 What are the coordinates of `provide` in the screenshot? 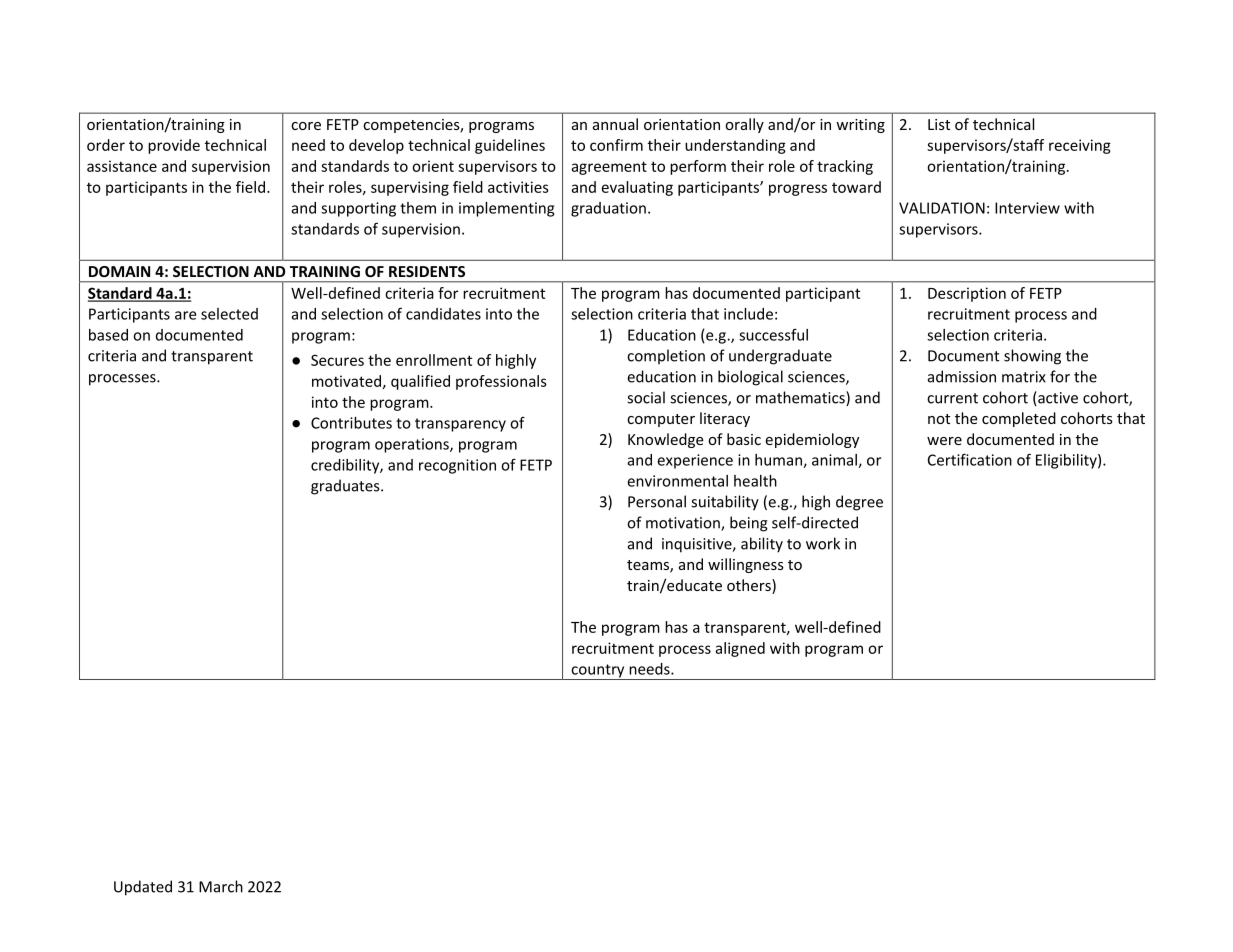 It's located at (174, 146).
